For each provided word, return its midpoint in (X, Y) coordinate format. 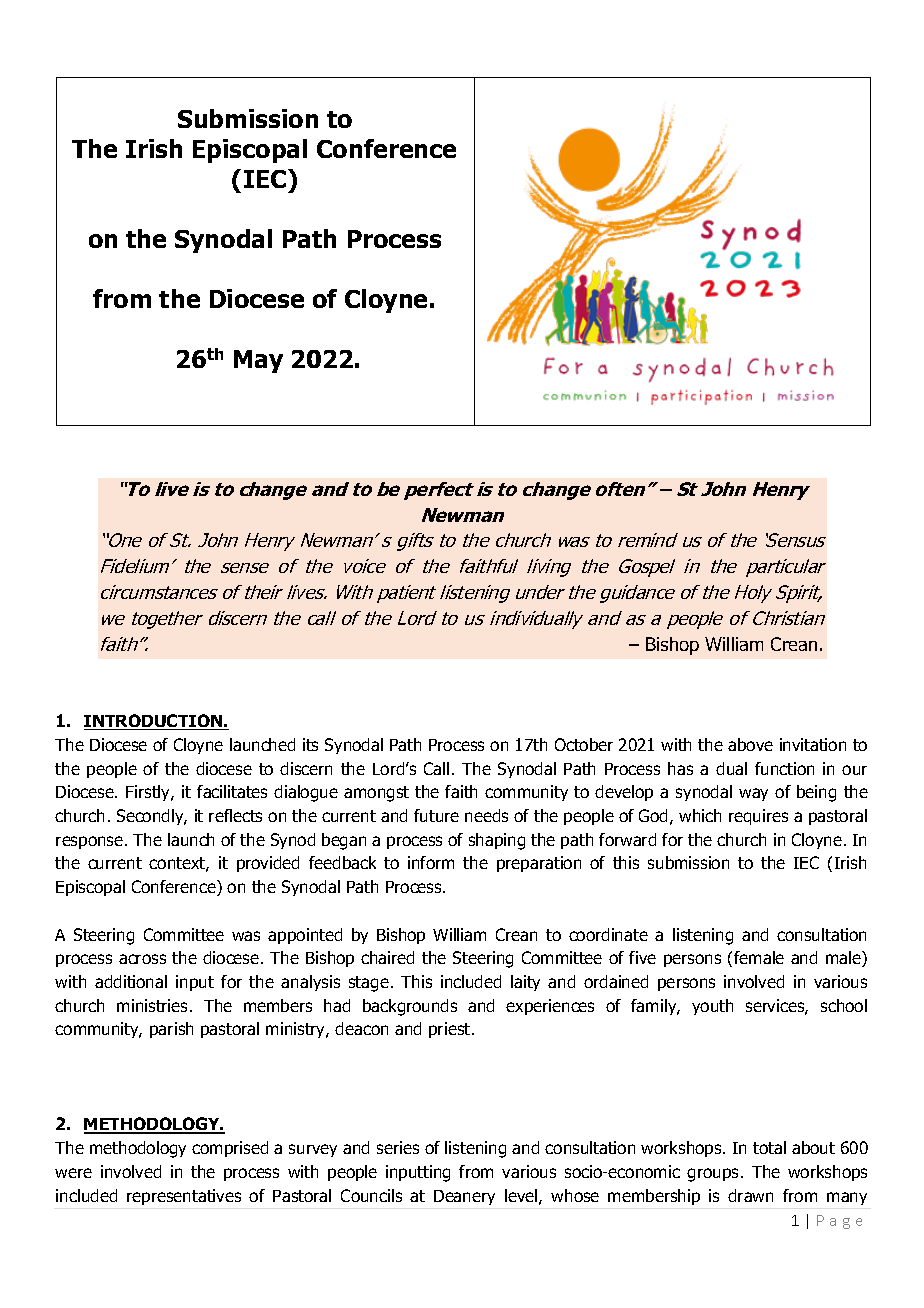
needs (486, 815)
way (753, 794)
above (750, 744)
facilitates (232, 791)
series (398, 1147)
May (258, 361)
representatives (184, 1197)
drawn (750, 1195)
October (584, 744)
